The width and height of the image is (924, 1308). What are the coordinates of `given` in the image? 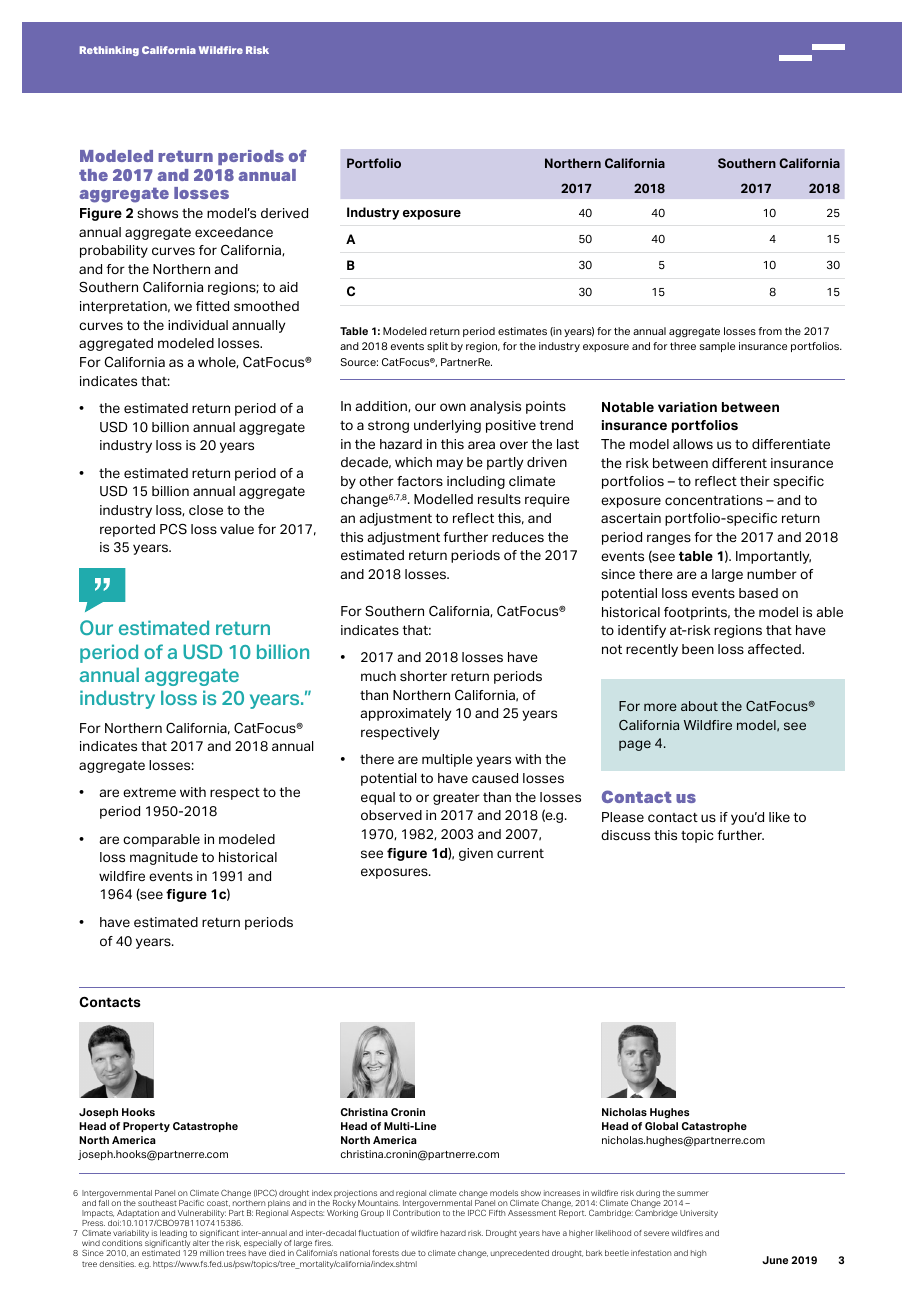 It's located at (476, 854).
